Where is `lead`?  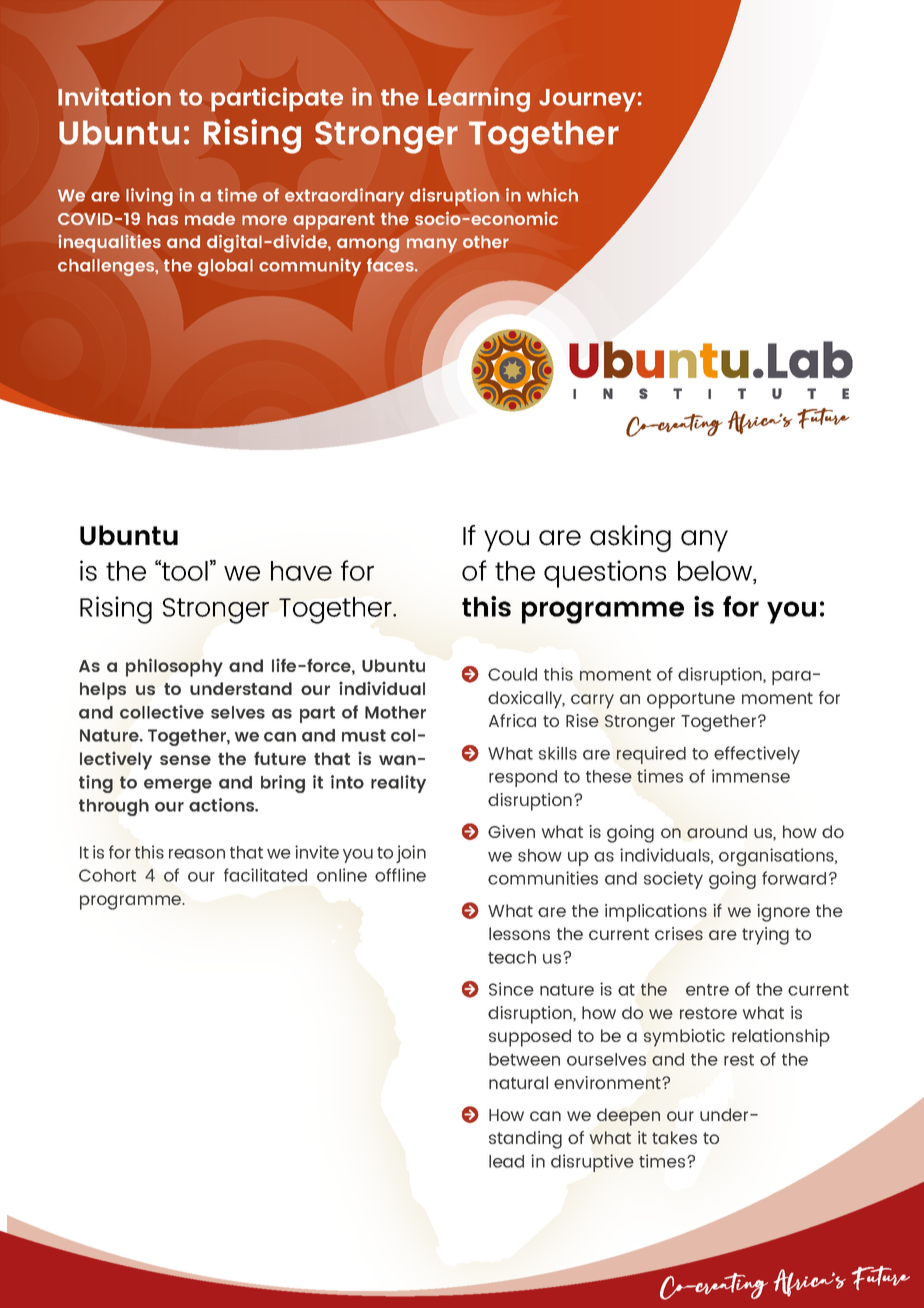 lead is located at coordinates (506, 1161).
